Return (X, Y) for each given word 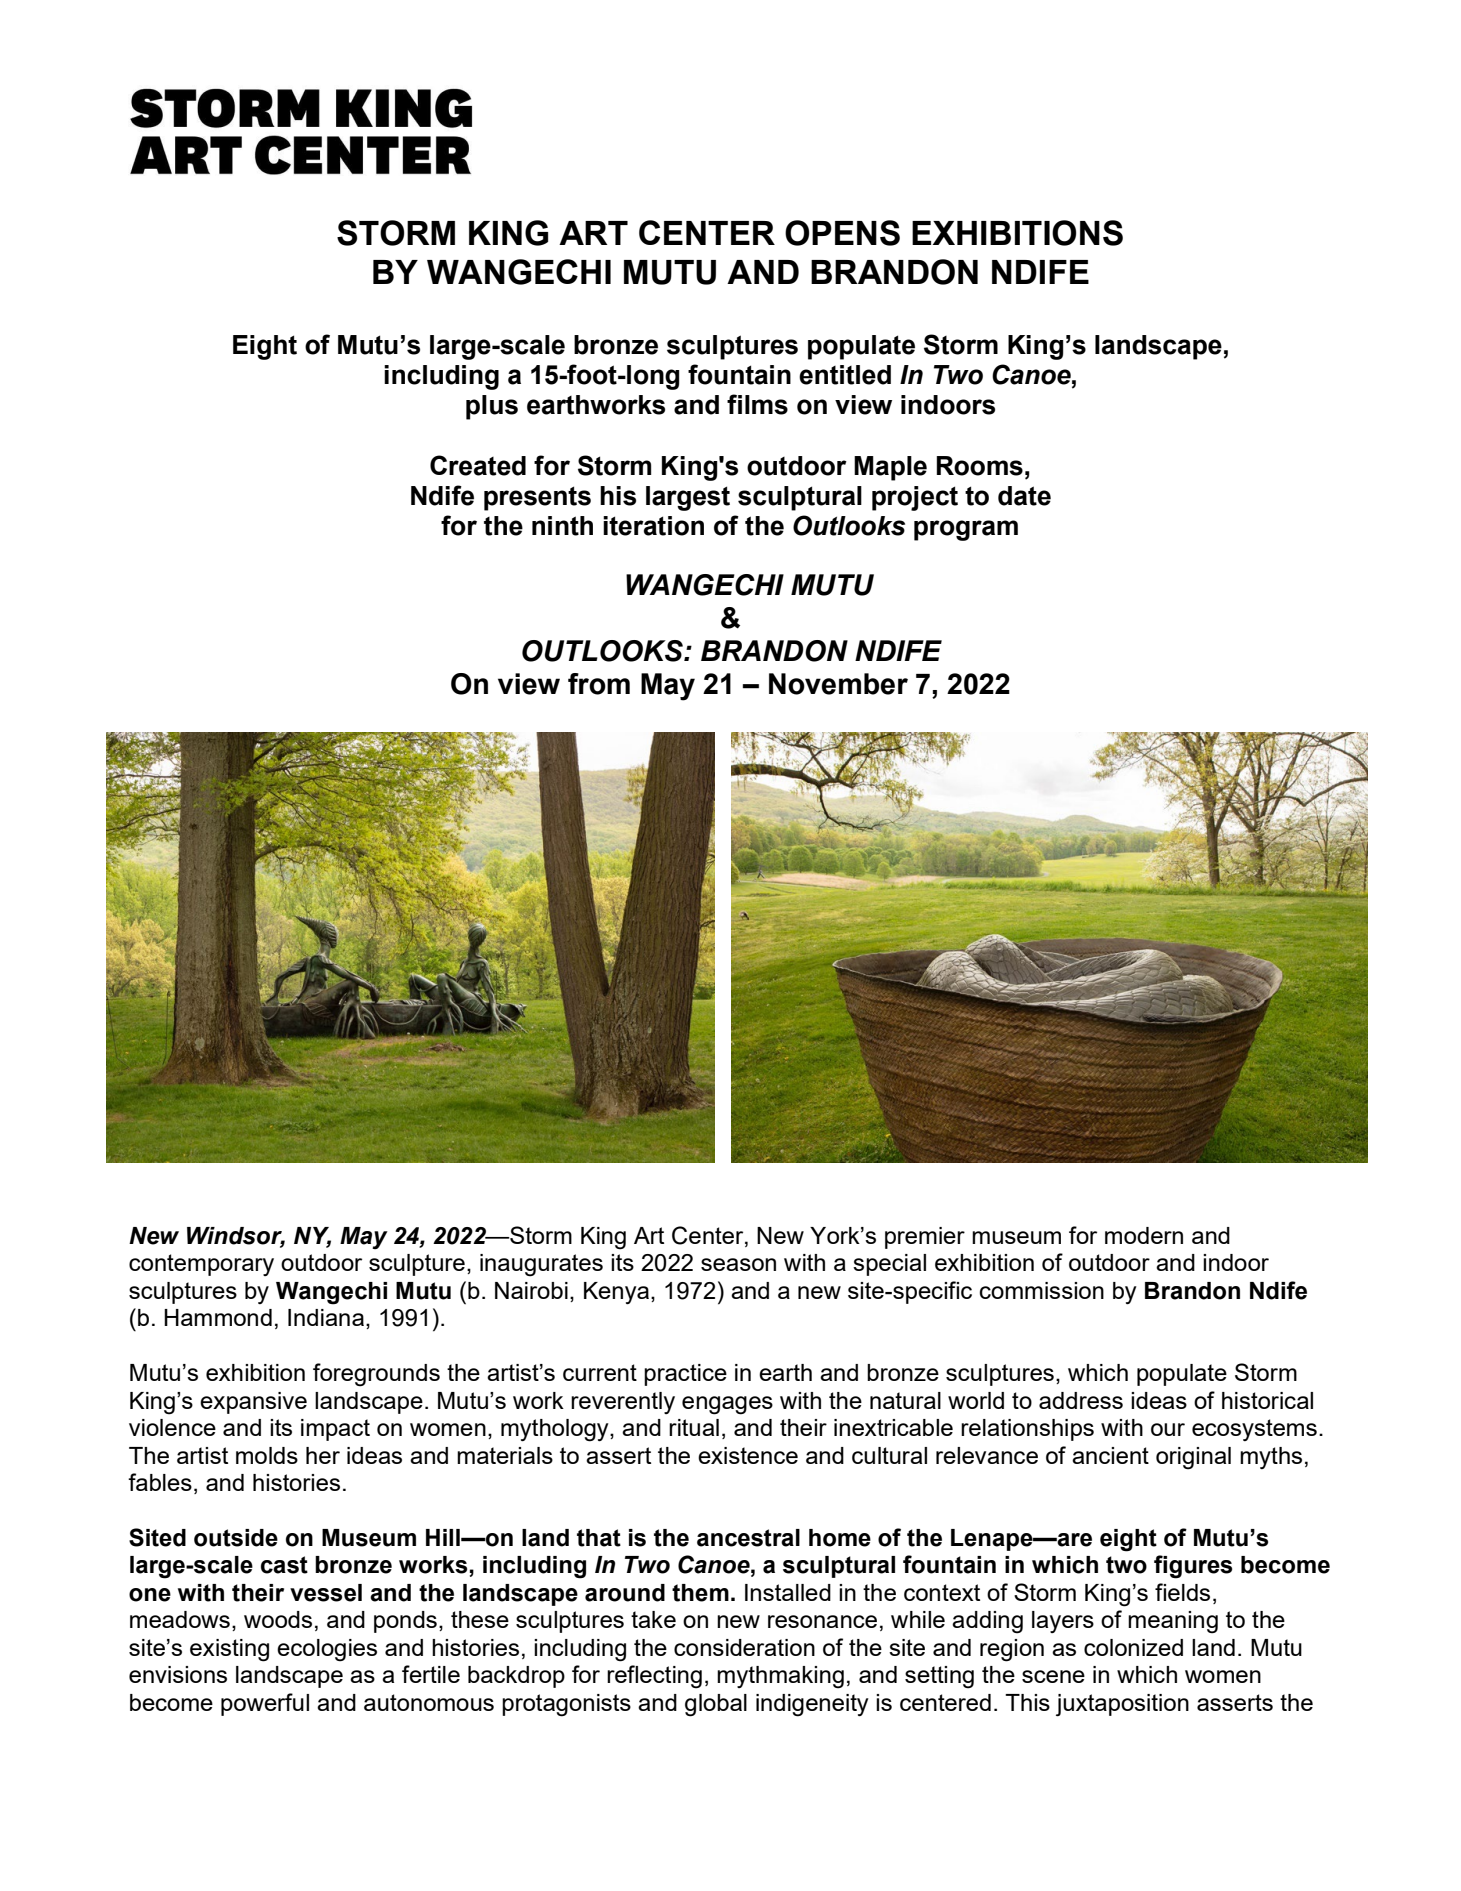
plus (492, 407)
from (599, 684)
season (738, 1264)
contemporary (201, 1265)
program (966, 530)
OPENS (842, 233)
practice (685, 1375)
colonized (1133, 1647)
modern (1144, 1235)
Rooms (980, 466)
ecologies (327, 1650)
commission (1042, 1290)
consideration (744, 1647)
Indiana (326, 1317)
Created (478, 465)
